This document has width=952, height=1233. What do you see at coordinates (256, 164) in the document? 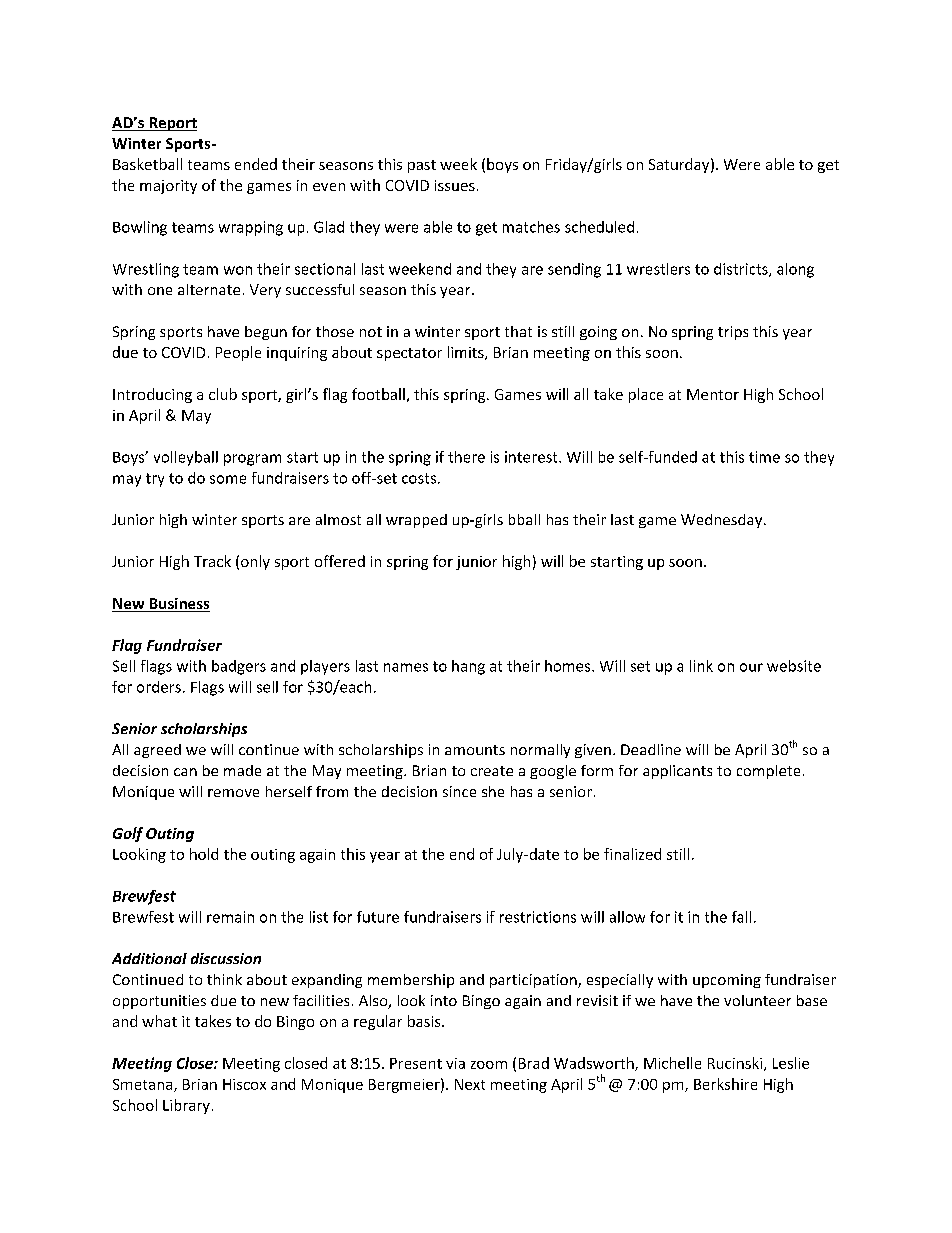
I see `ended` at bounding box center [256, 164].
